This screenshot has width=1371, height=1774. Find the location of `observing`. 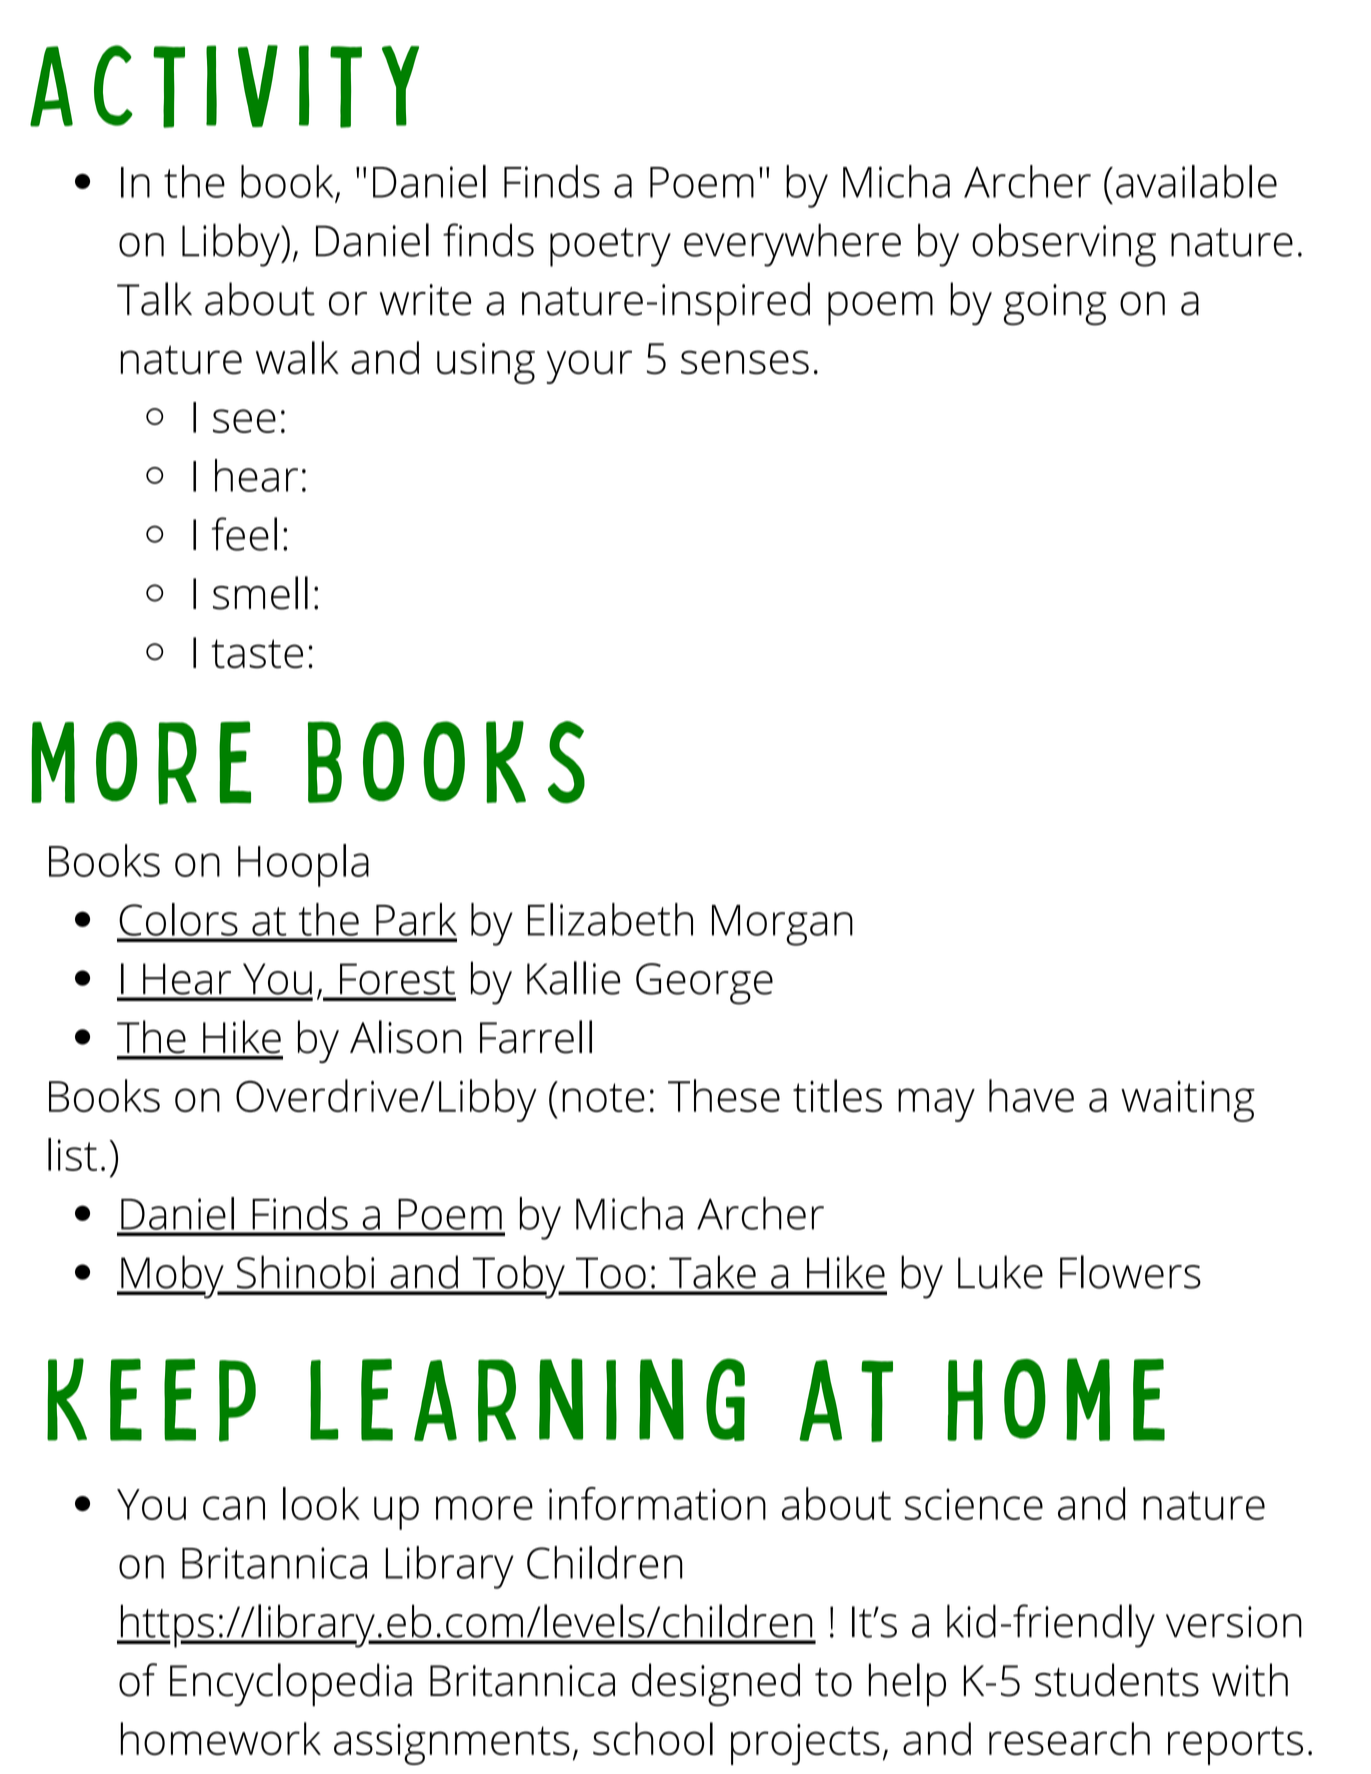

observing is located at coordinates (1064, 245).
